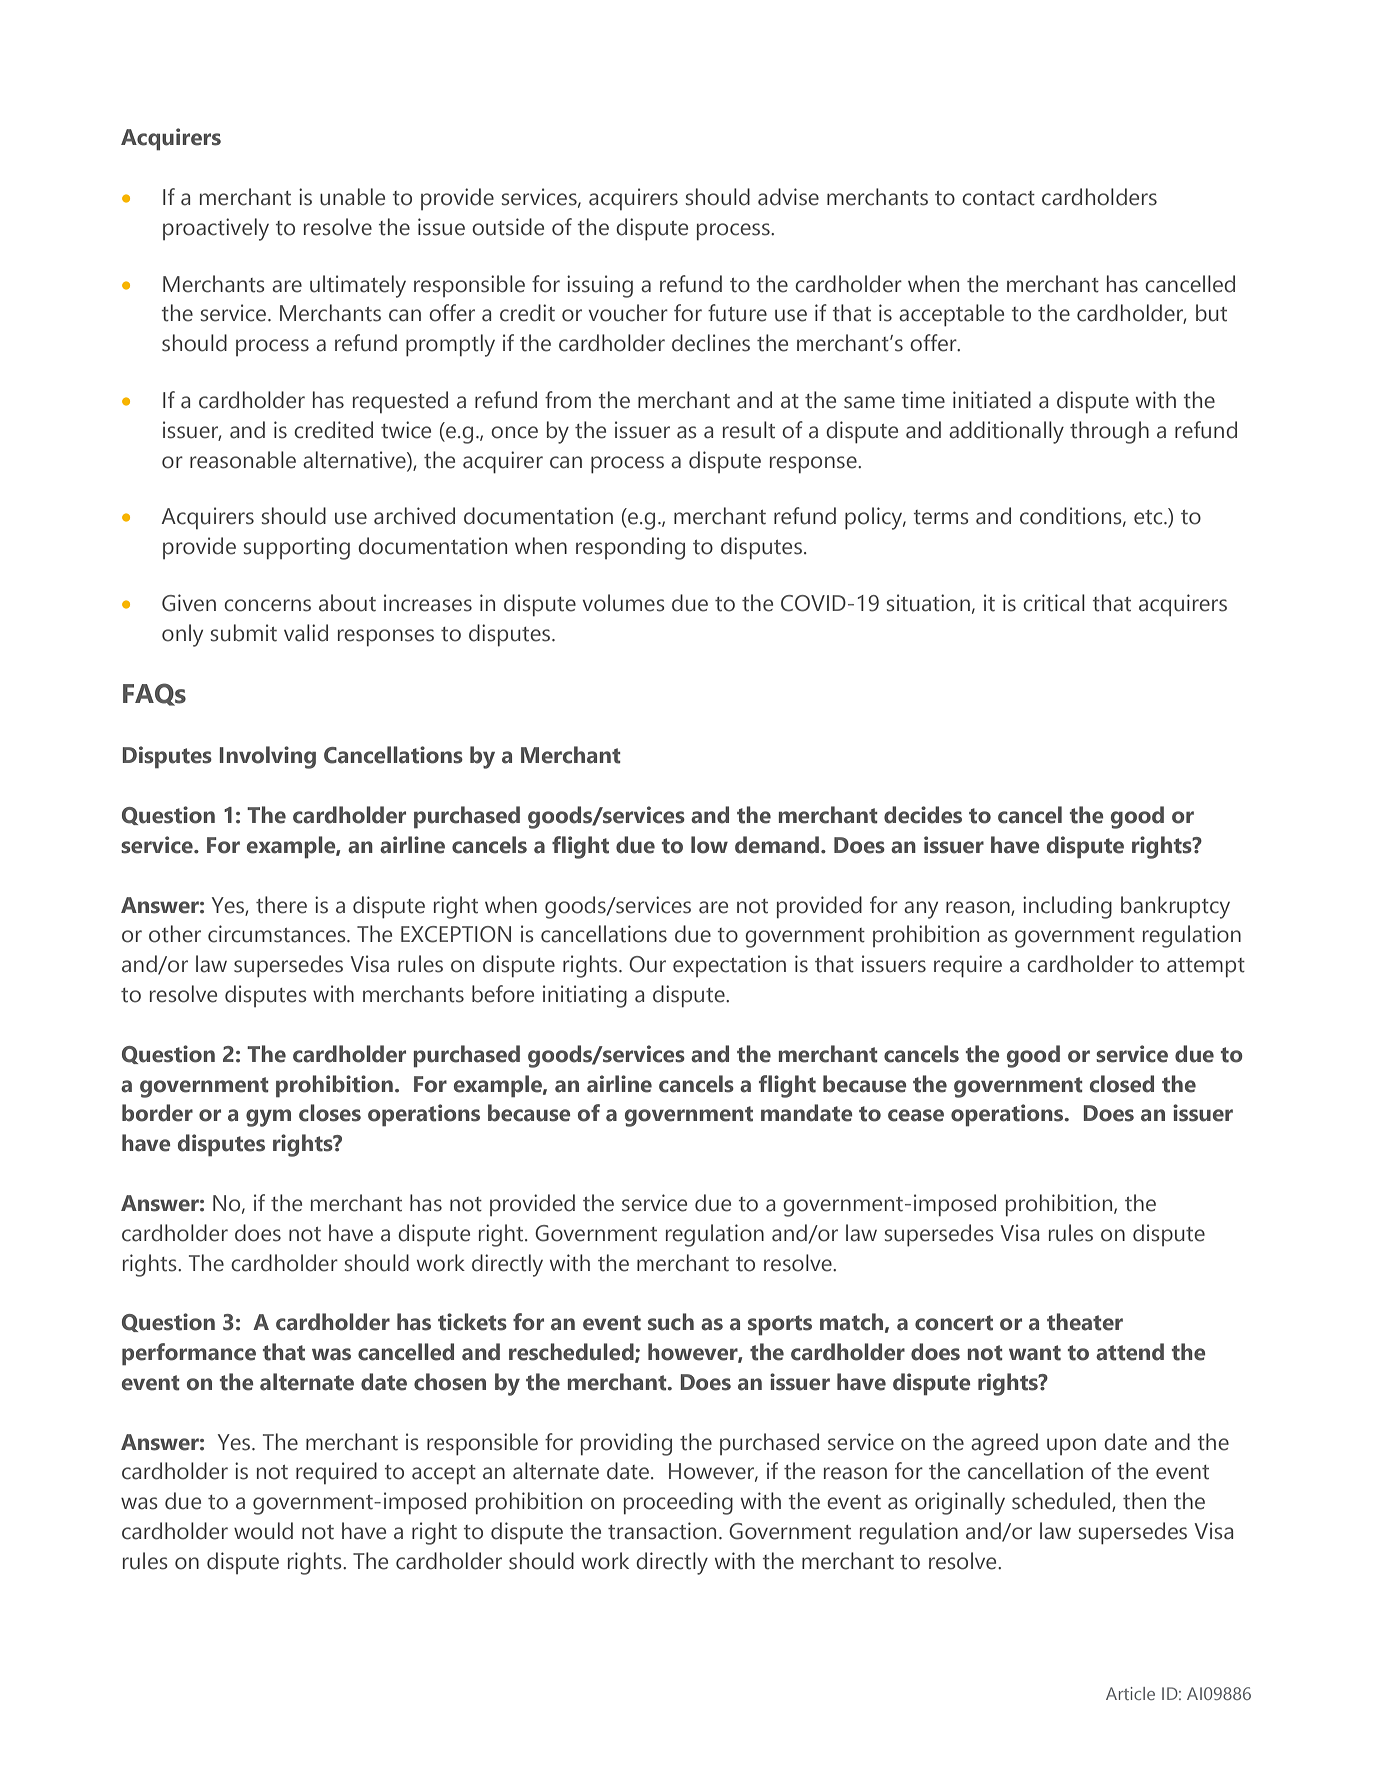 The height and width of the screenshot is (1777, 1373). I want to click on valid, so click(306, 633).
